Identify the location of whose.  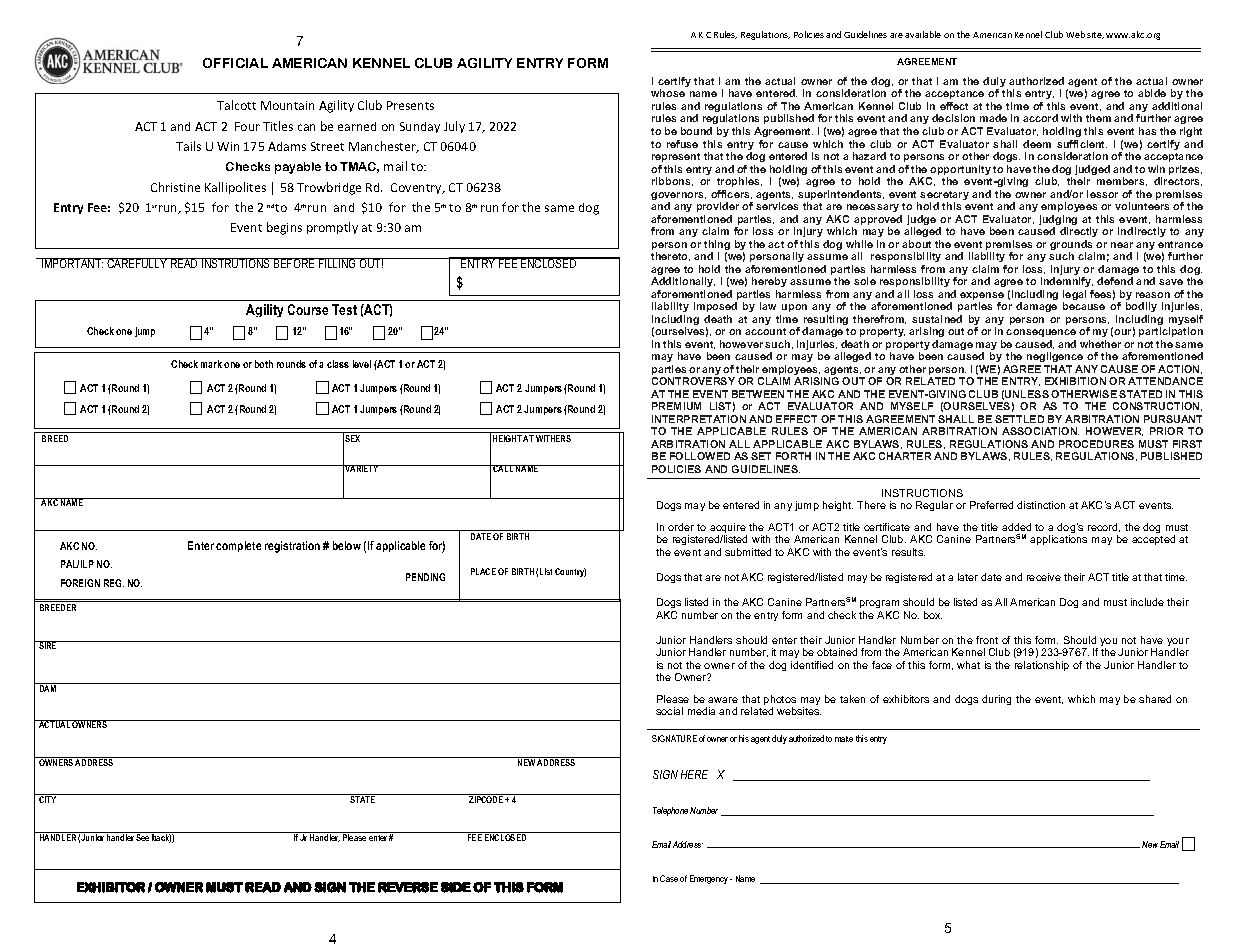
(668, 93).
